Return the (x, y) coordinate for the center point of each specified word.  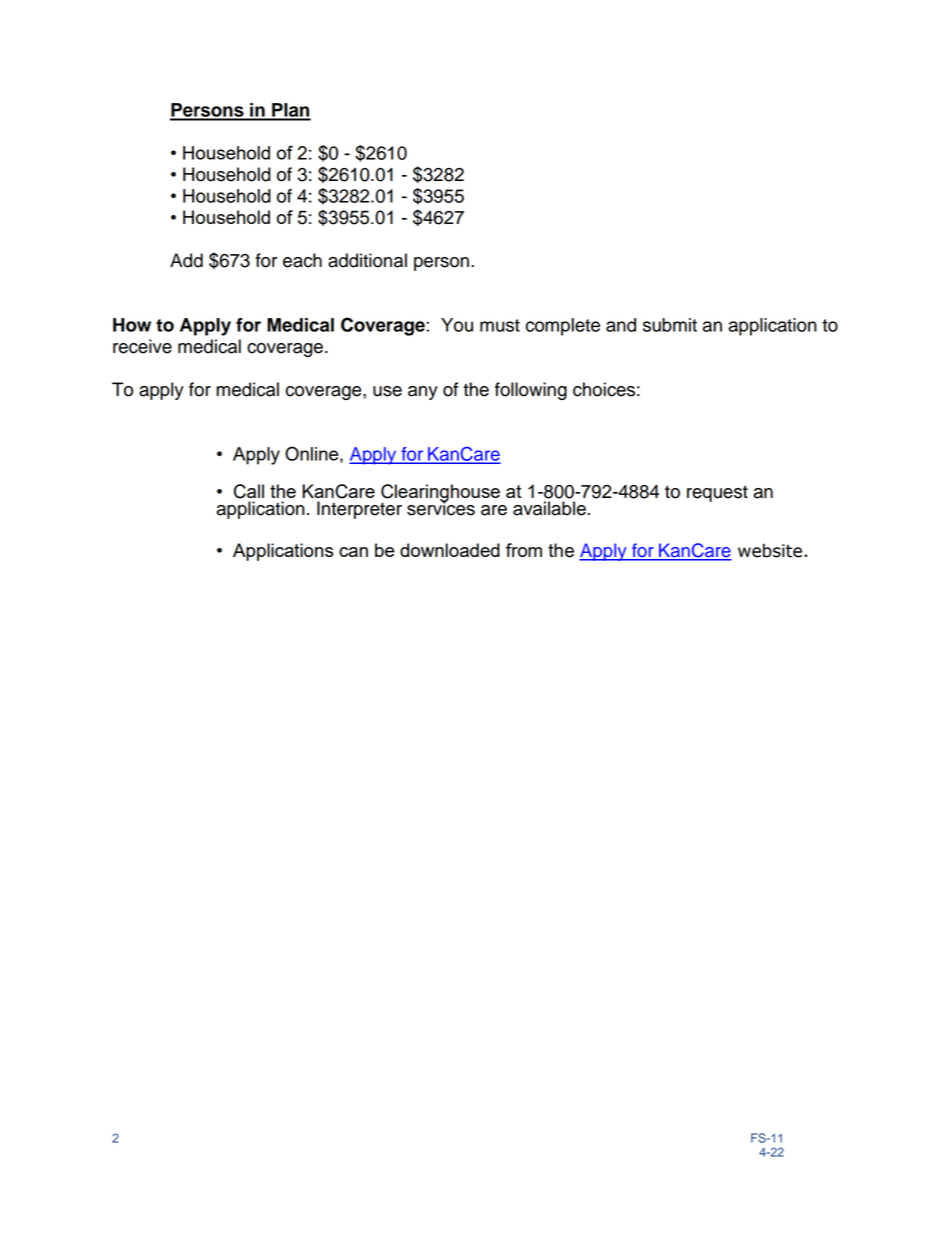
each (302, 260)
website (770, 550)
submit (670, 325)
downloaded (450, 550)
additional (367, 260)
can (353, 552)
